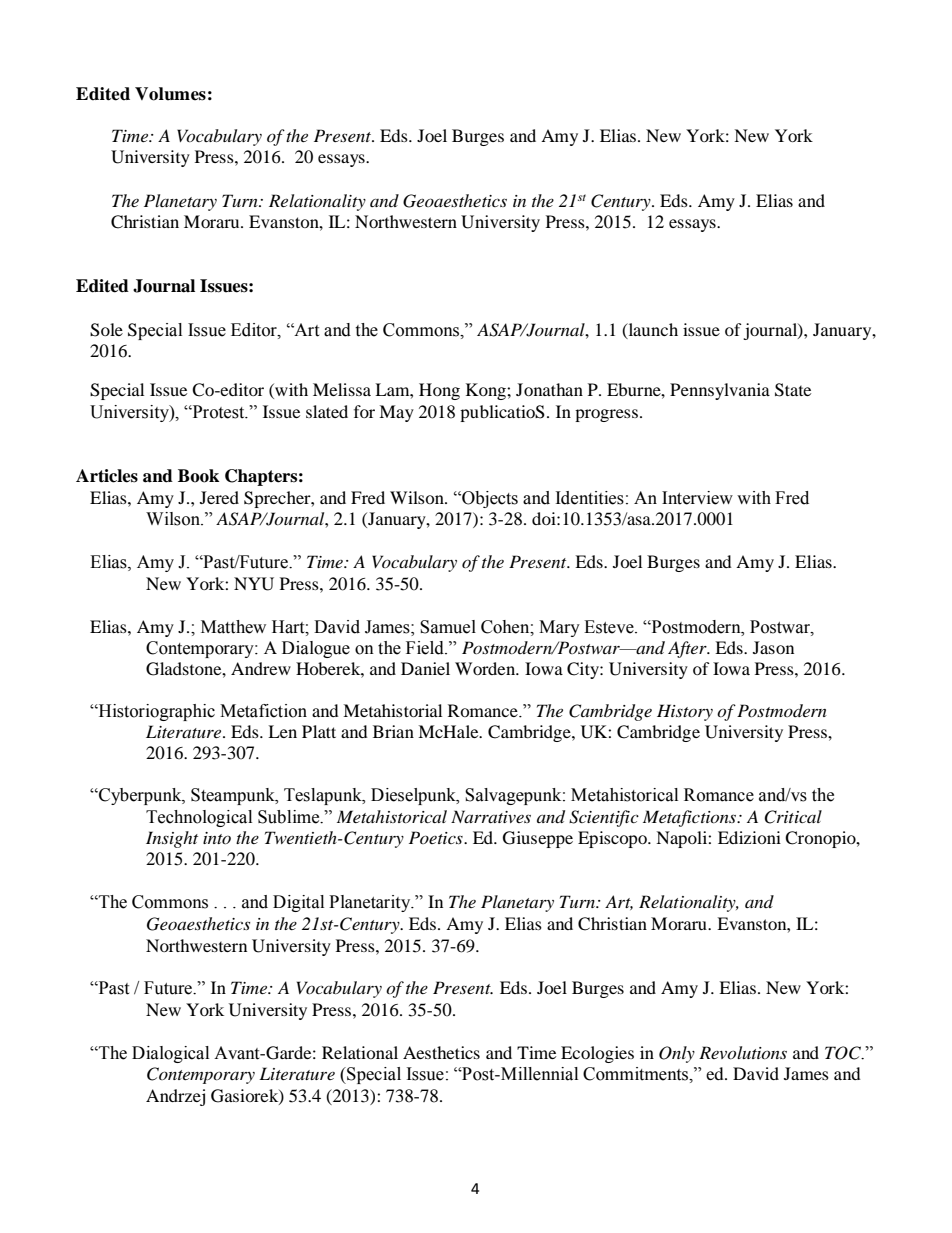 Image resolution: width=952 pixels, height=1233 pixels. I want to click on State, so click(793, 390).
